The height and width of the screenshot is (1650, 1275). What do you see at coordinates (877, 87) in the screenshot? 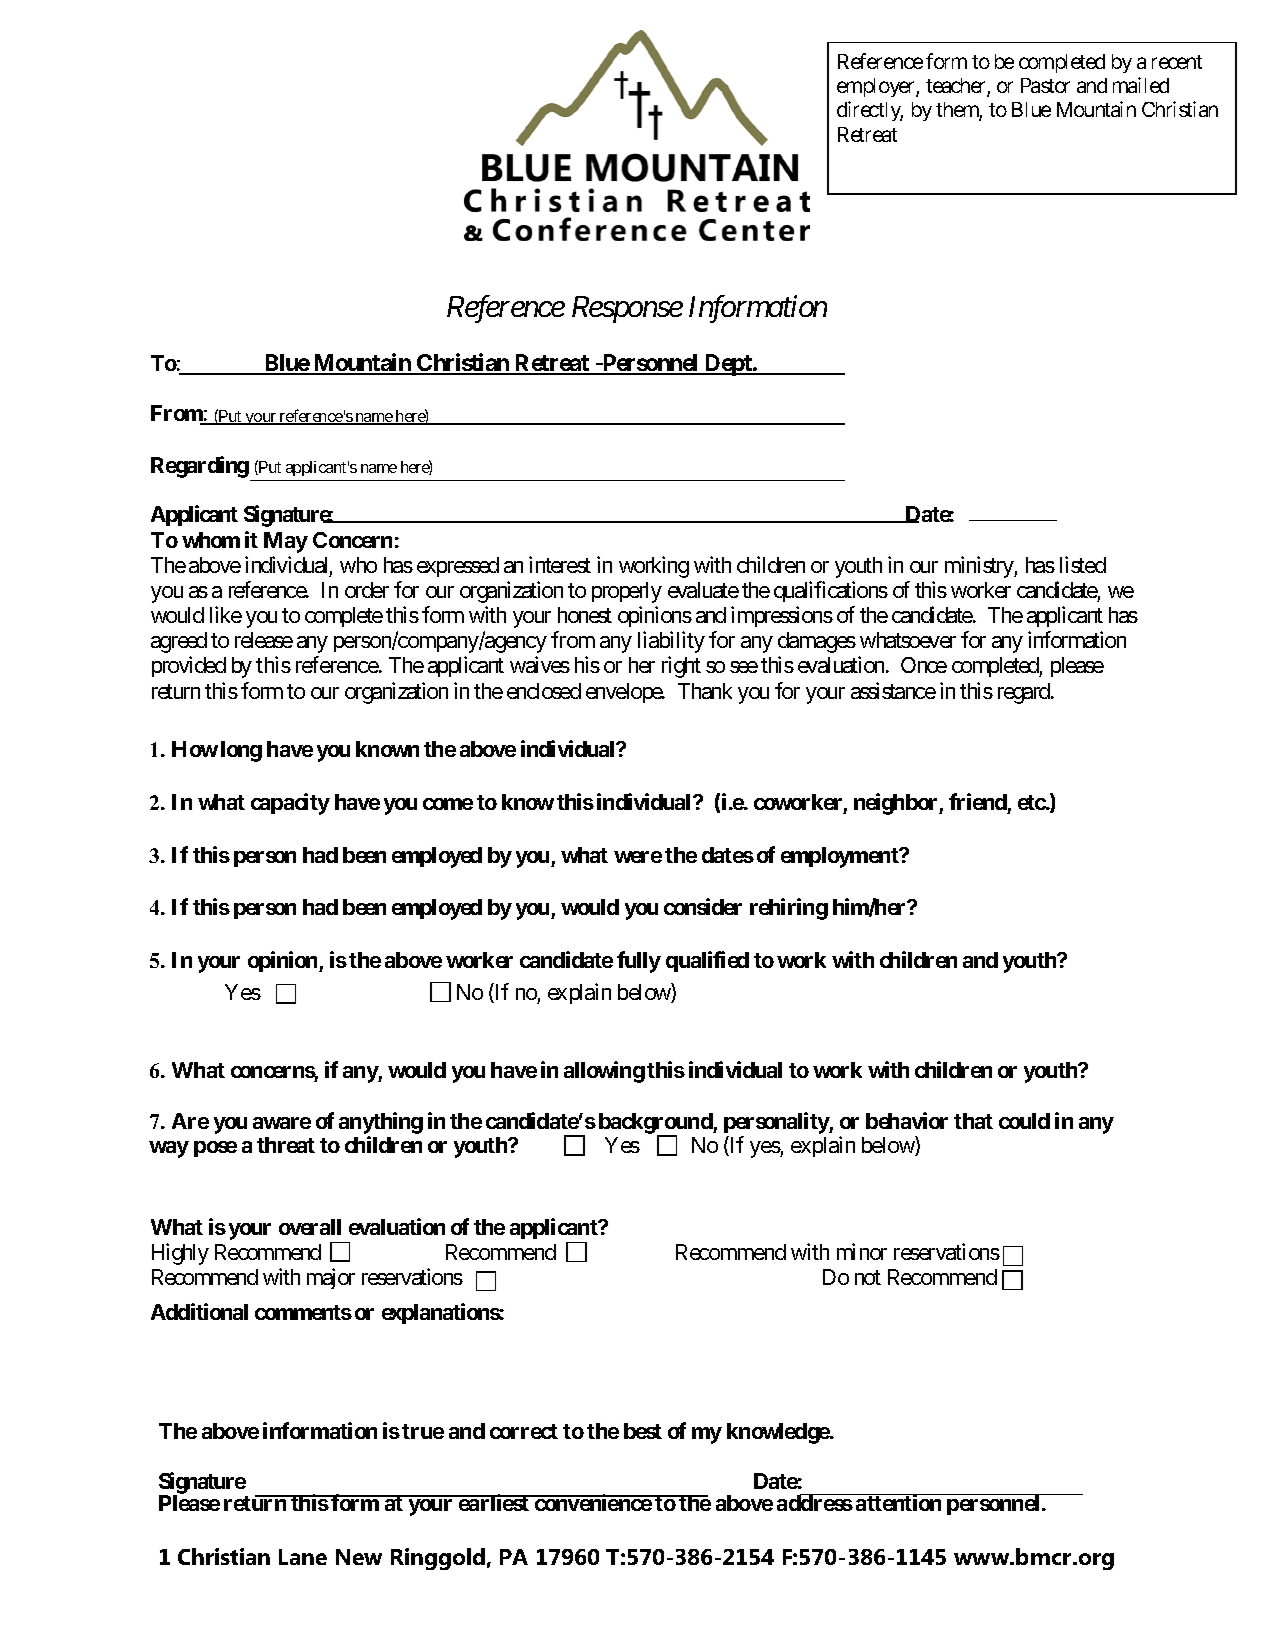
I see `employer` at bounding box center [877, 87].
